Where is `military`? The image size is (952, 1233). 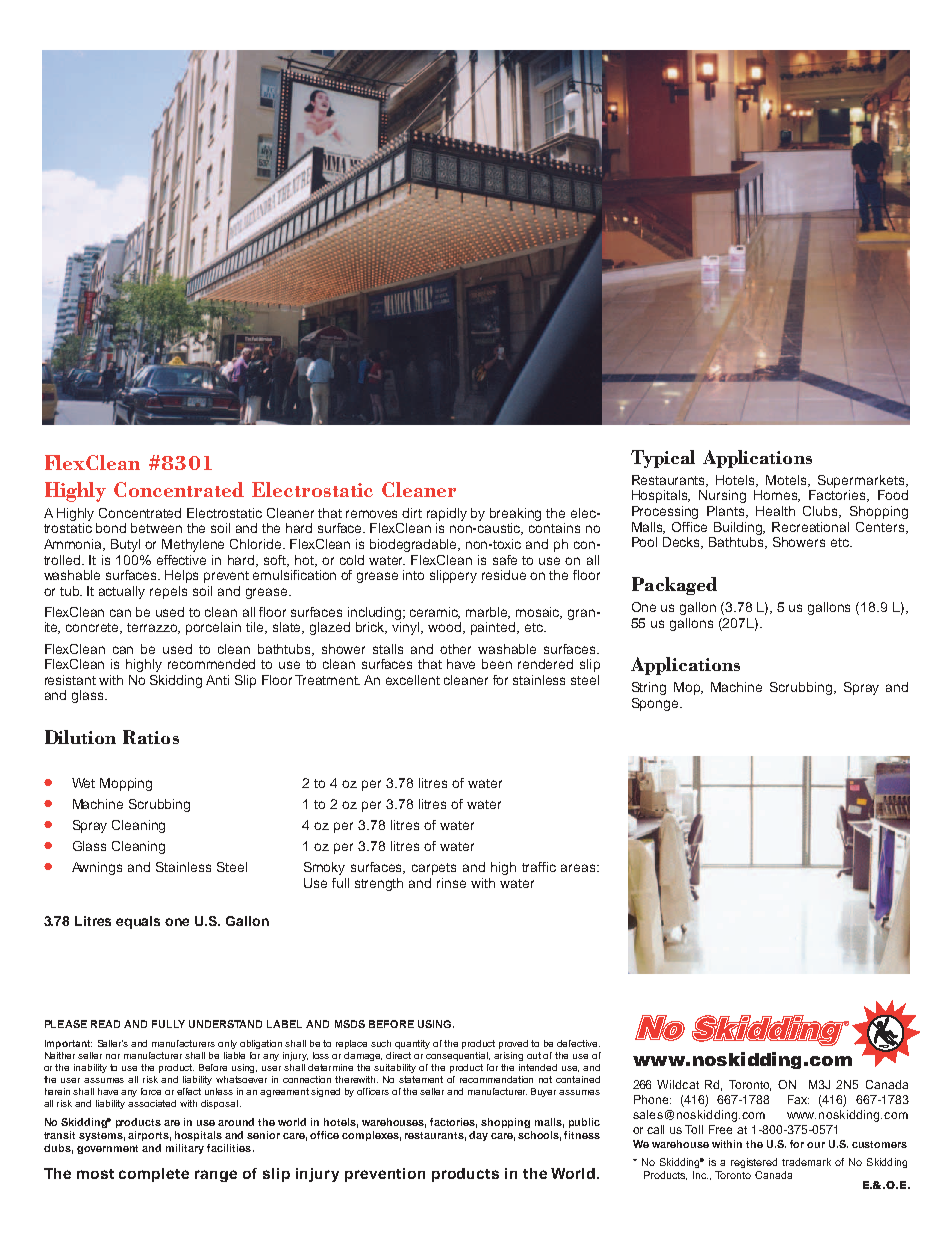 military is located at coordinates (185, 1149).
